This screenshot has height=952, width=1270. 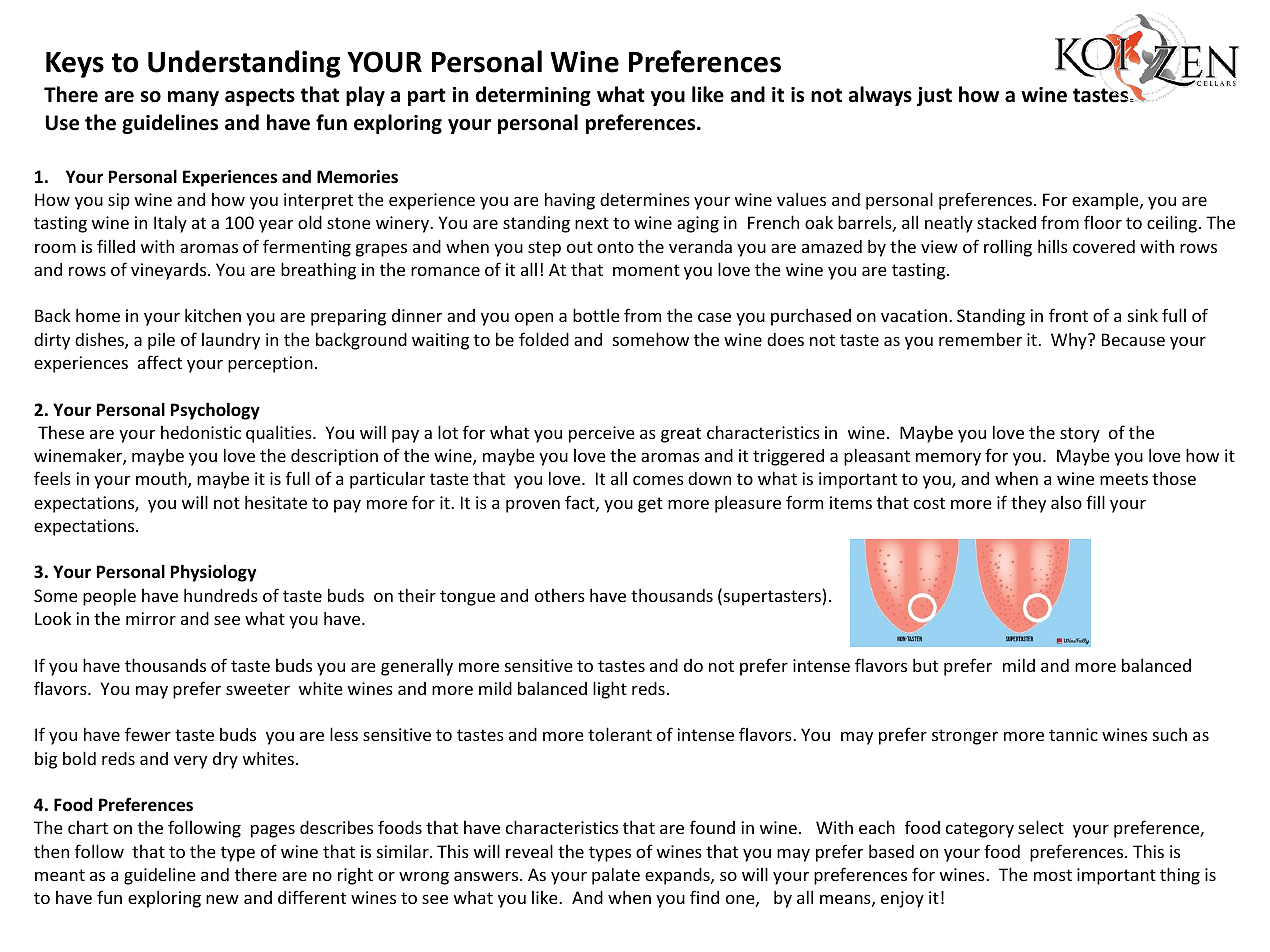 What do you see at coordinates (560, 595) in the screenshot?
I see `others` at bounding box center [560, 595].
